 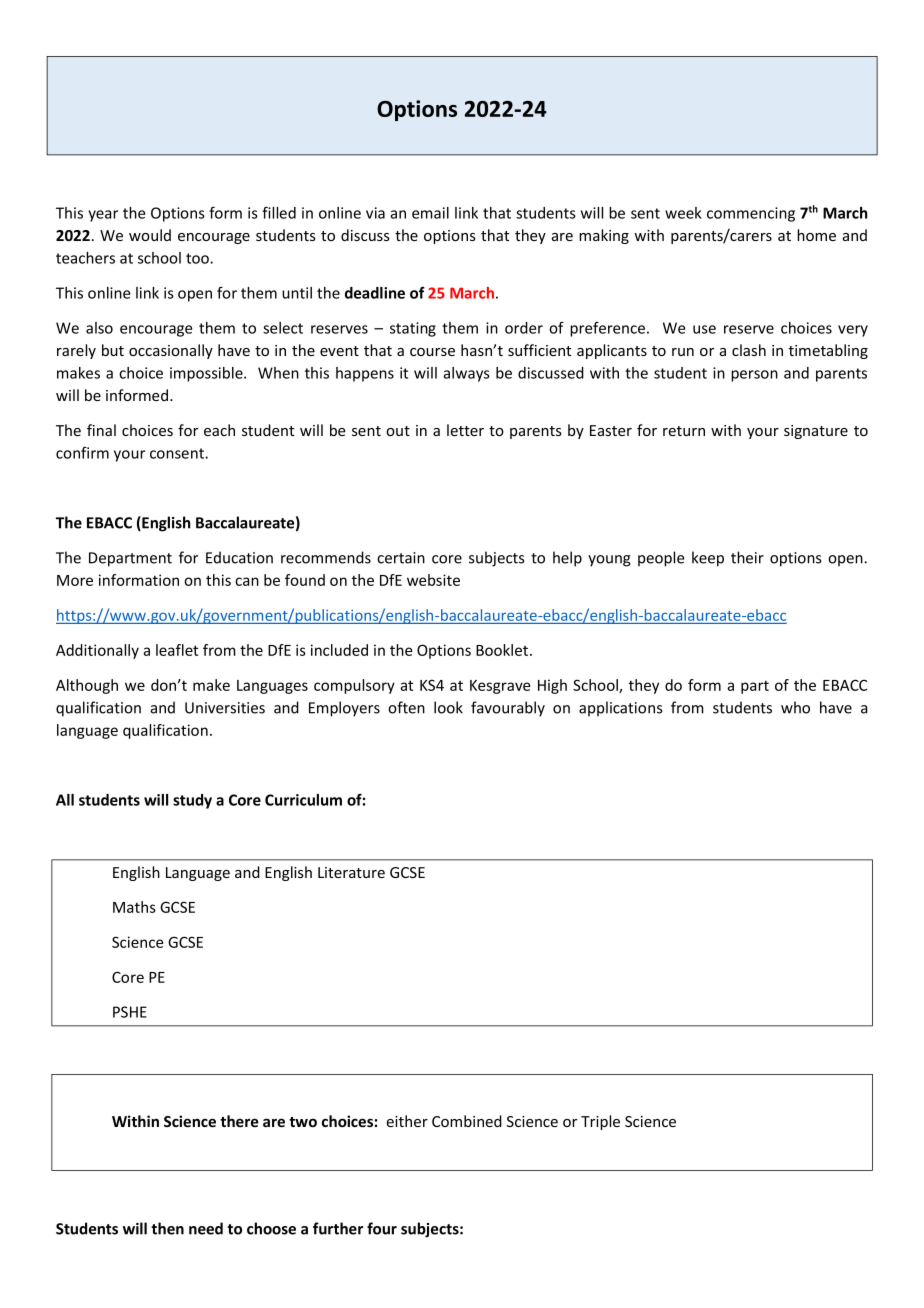 I want to click on then, so click(x=167, y=1228).
